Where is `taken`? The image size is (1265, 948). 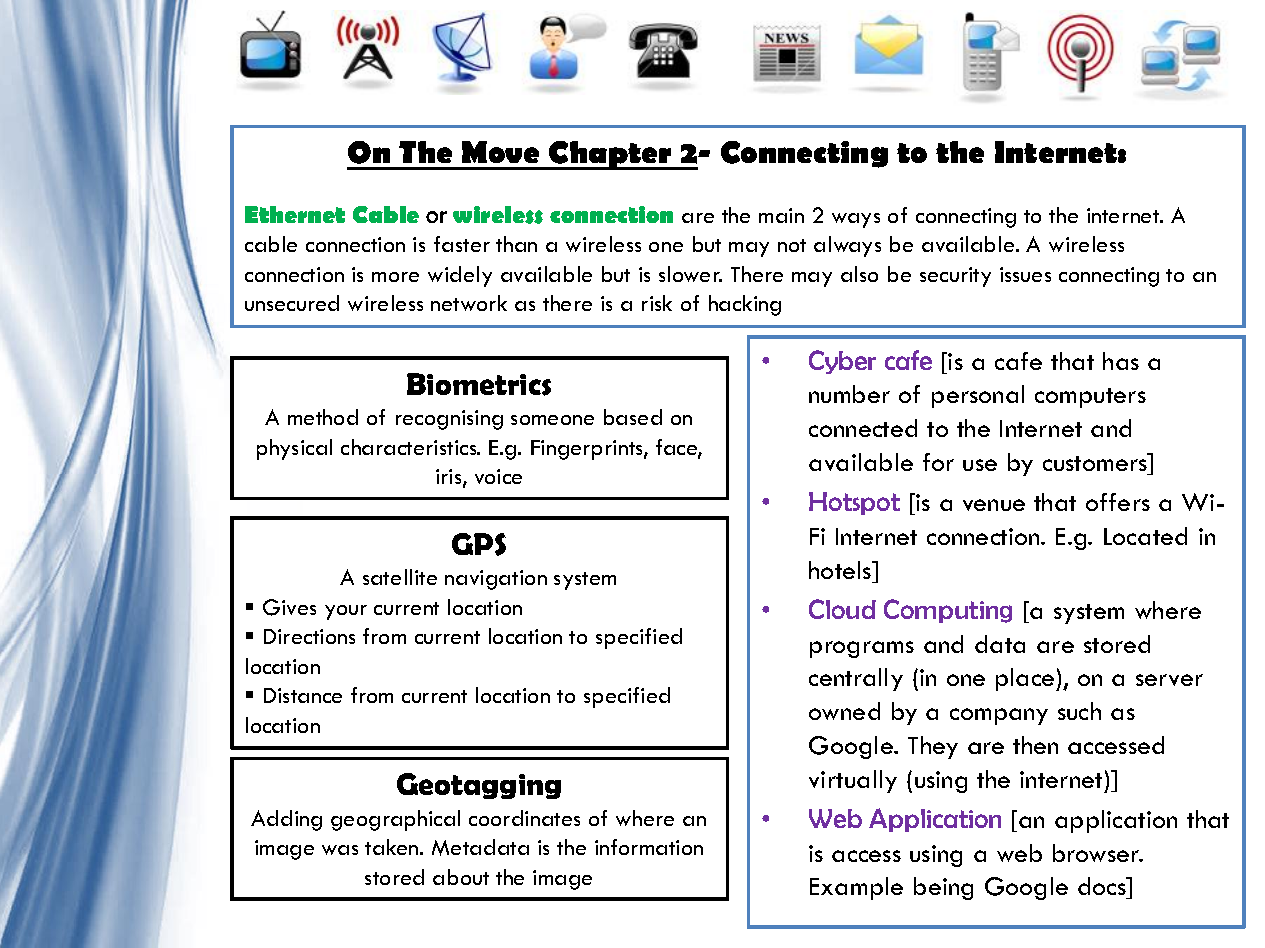
taken is located at coordinates (393, 847).
